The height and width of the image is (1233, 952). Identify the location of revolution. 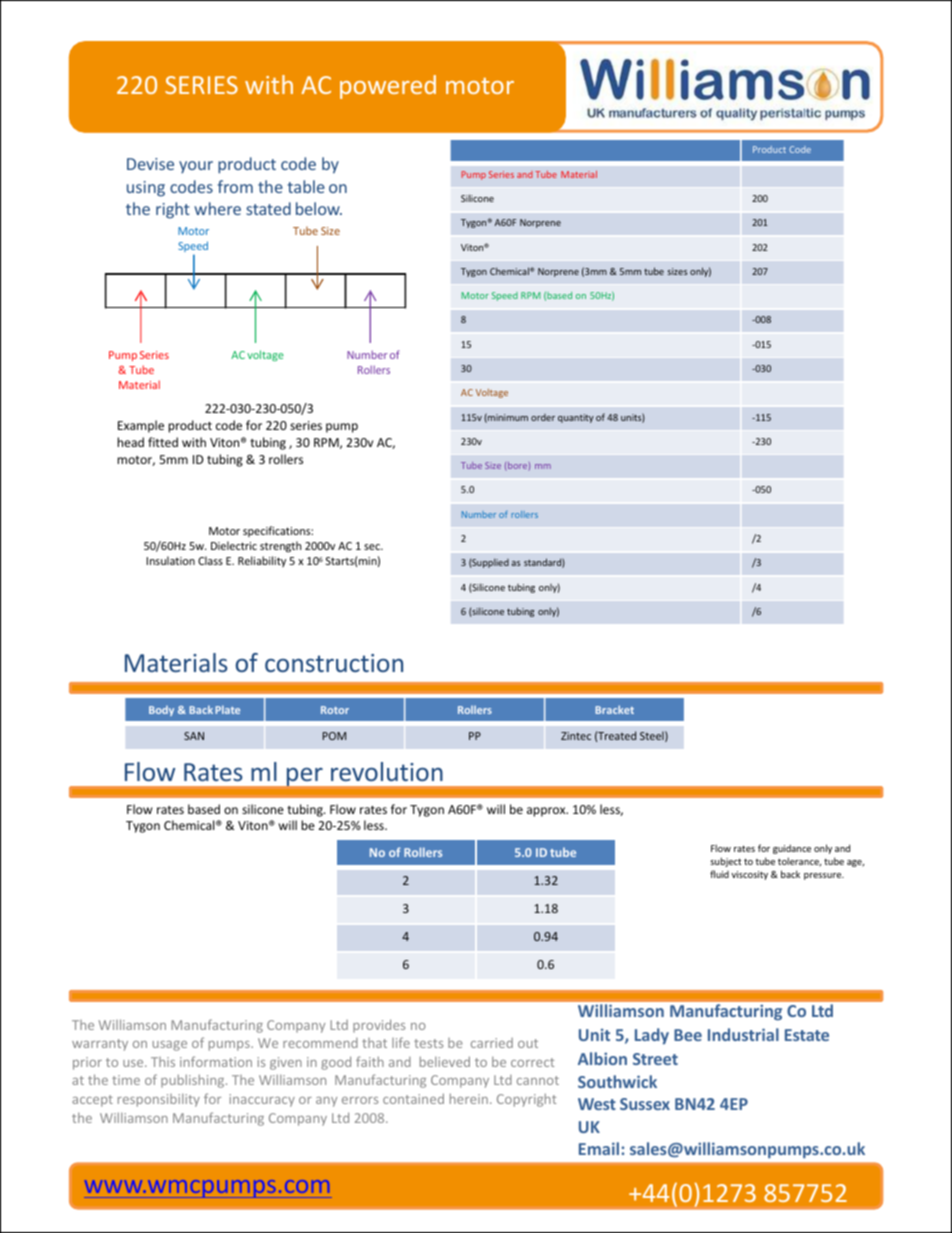
(387, 771).
